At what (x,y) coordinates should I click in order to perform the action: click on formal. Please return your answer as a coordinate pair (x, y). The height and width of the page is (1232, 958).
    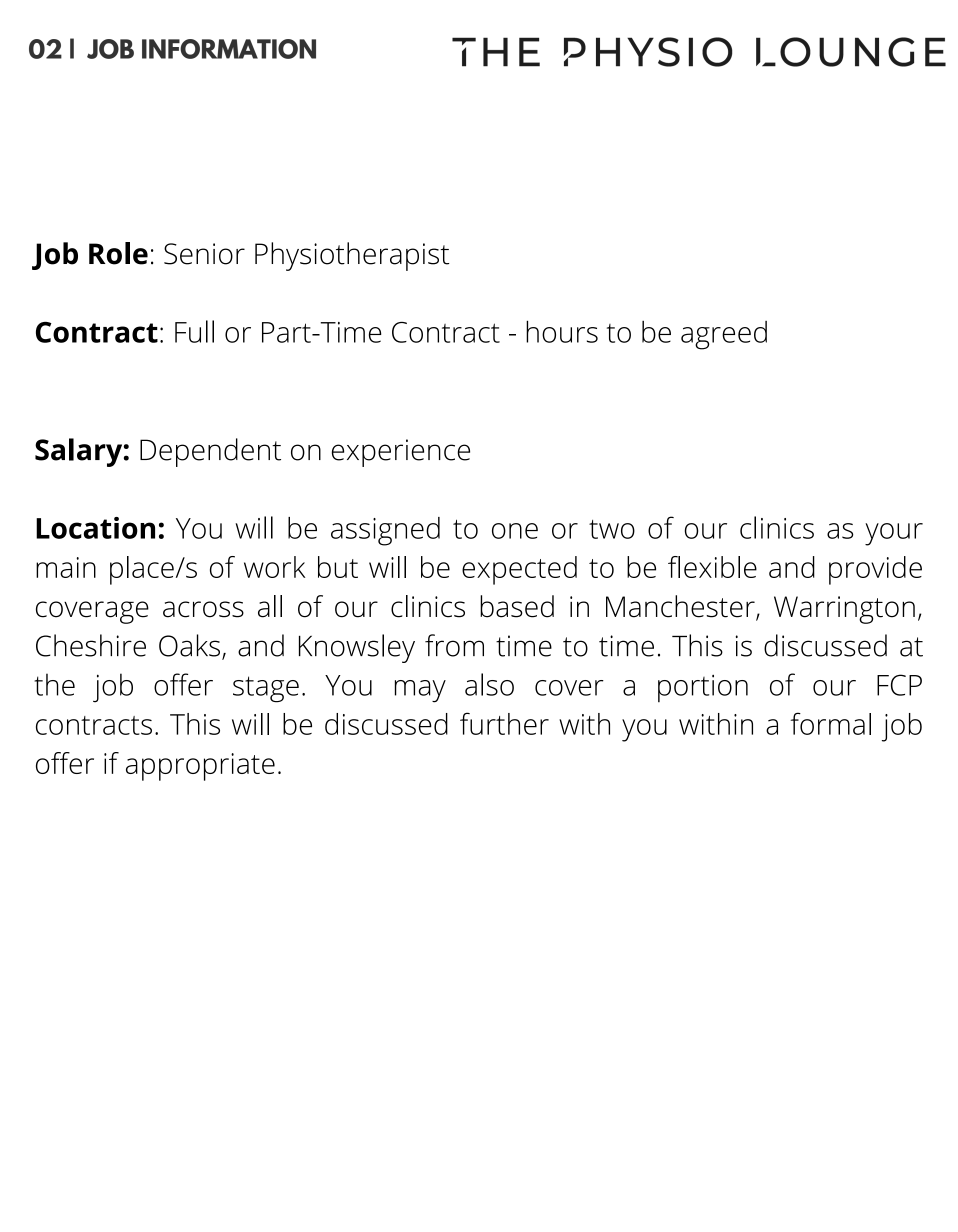
    Looking at the image, I should click on (830, 723).
